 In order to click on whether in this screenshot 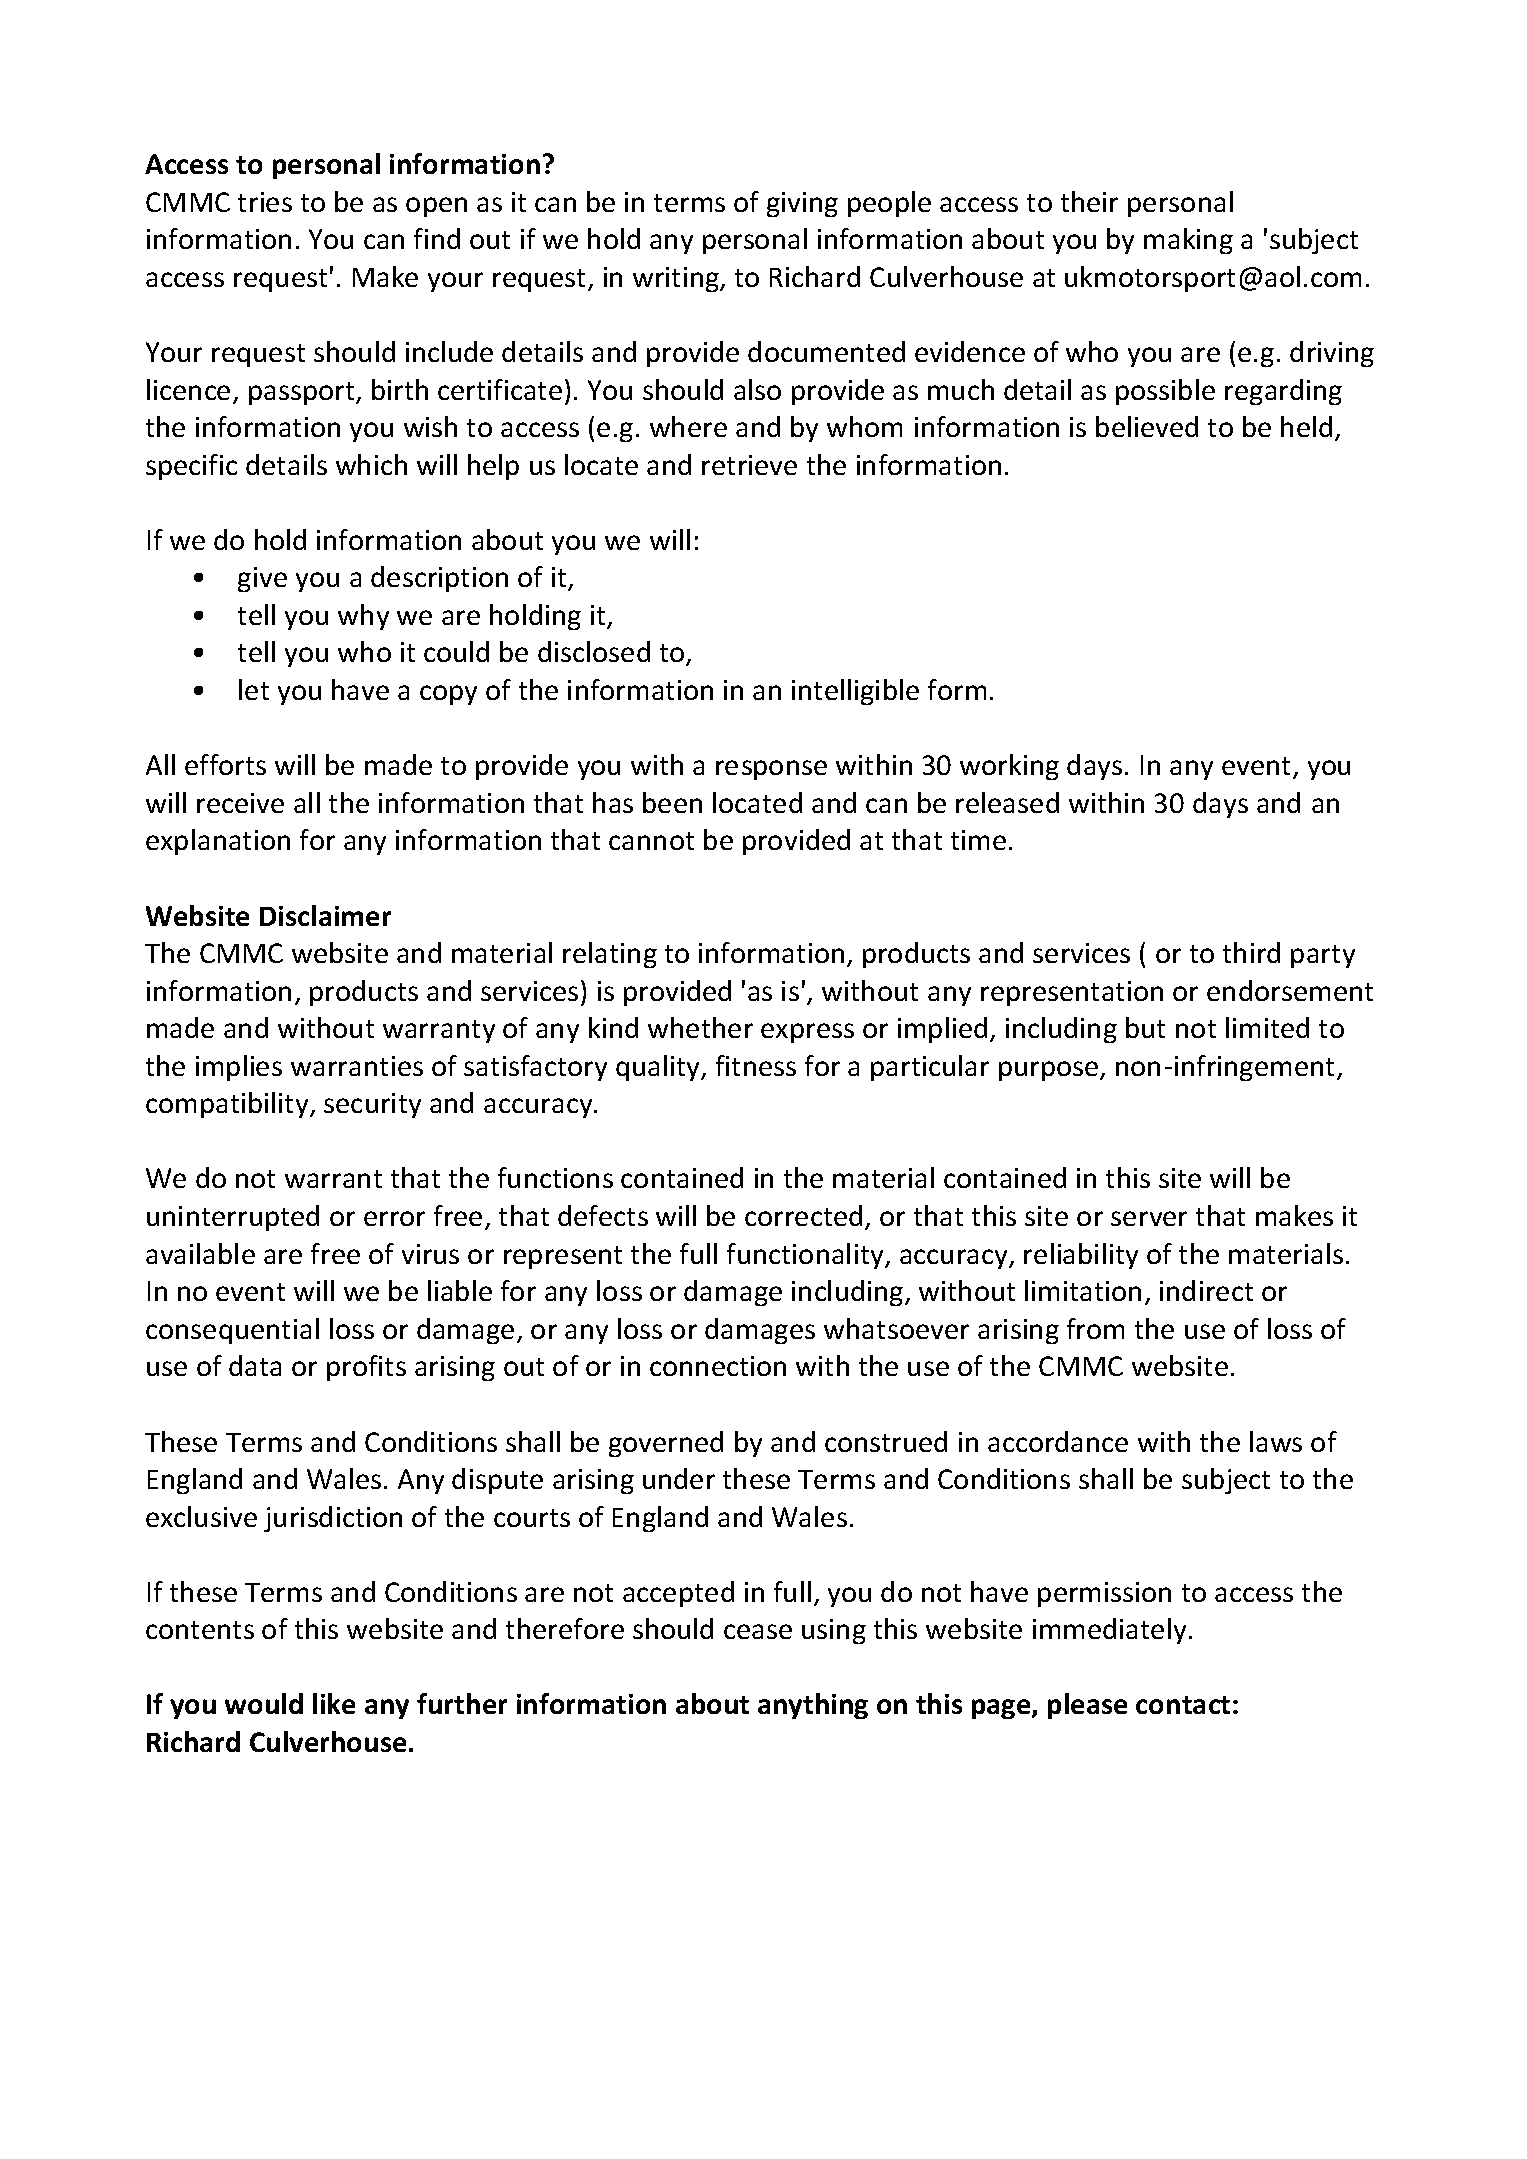, I will do `click(700, 1027)`.
